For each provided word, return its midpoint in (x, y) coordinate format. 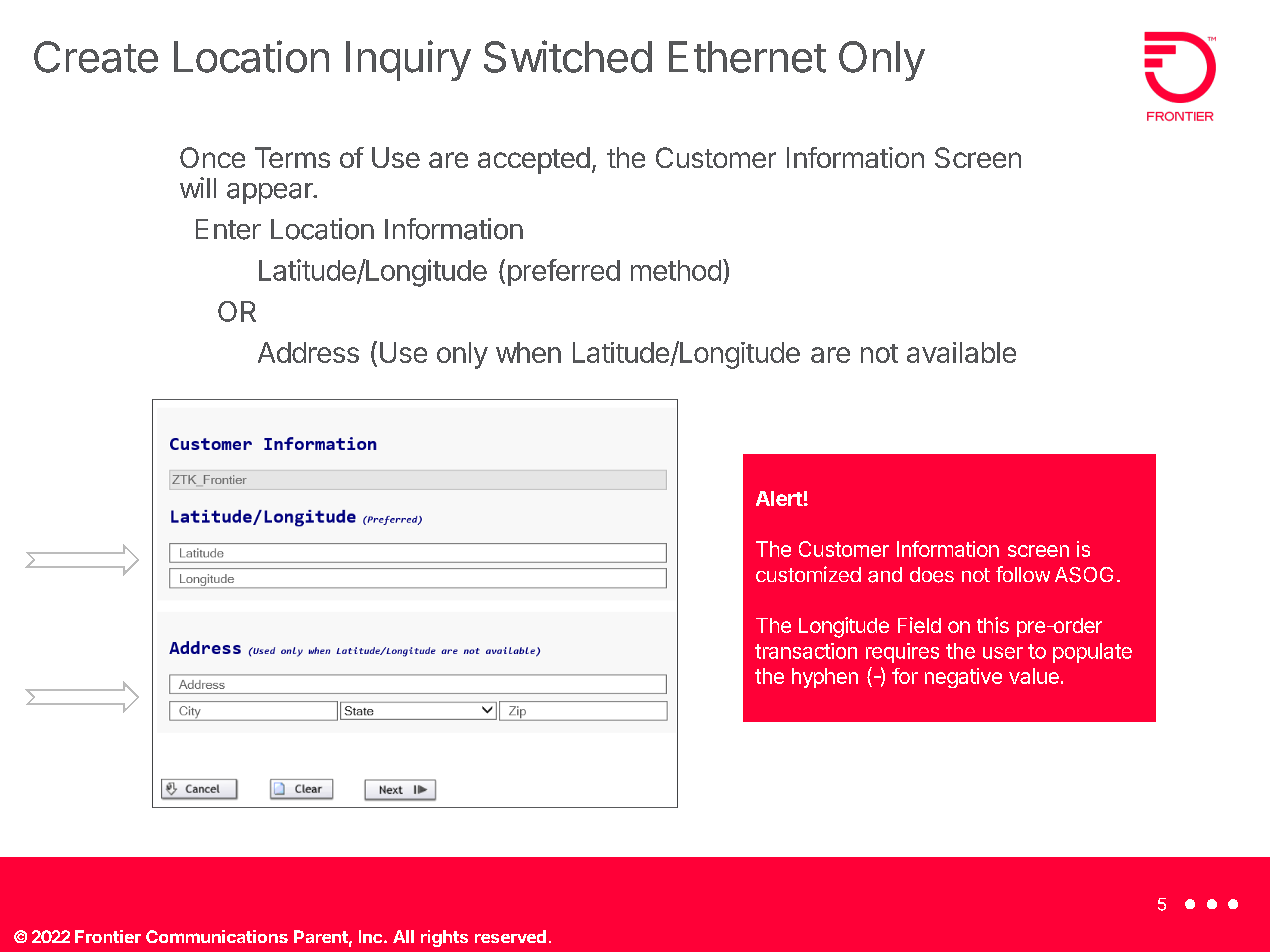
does (932, 575)
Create (96, 57)
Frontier (108, 936)
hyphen (825, 678)
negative (963, 678)
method (676, 270)
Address (308, 352)
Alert (779, 498)
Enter (228, 229)
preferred (564, 272)
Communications (217, 936)
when (528, 352)
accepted (534, 160)
